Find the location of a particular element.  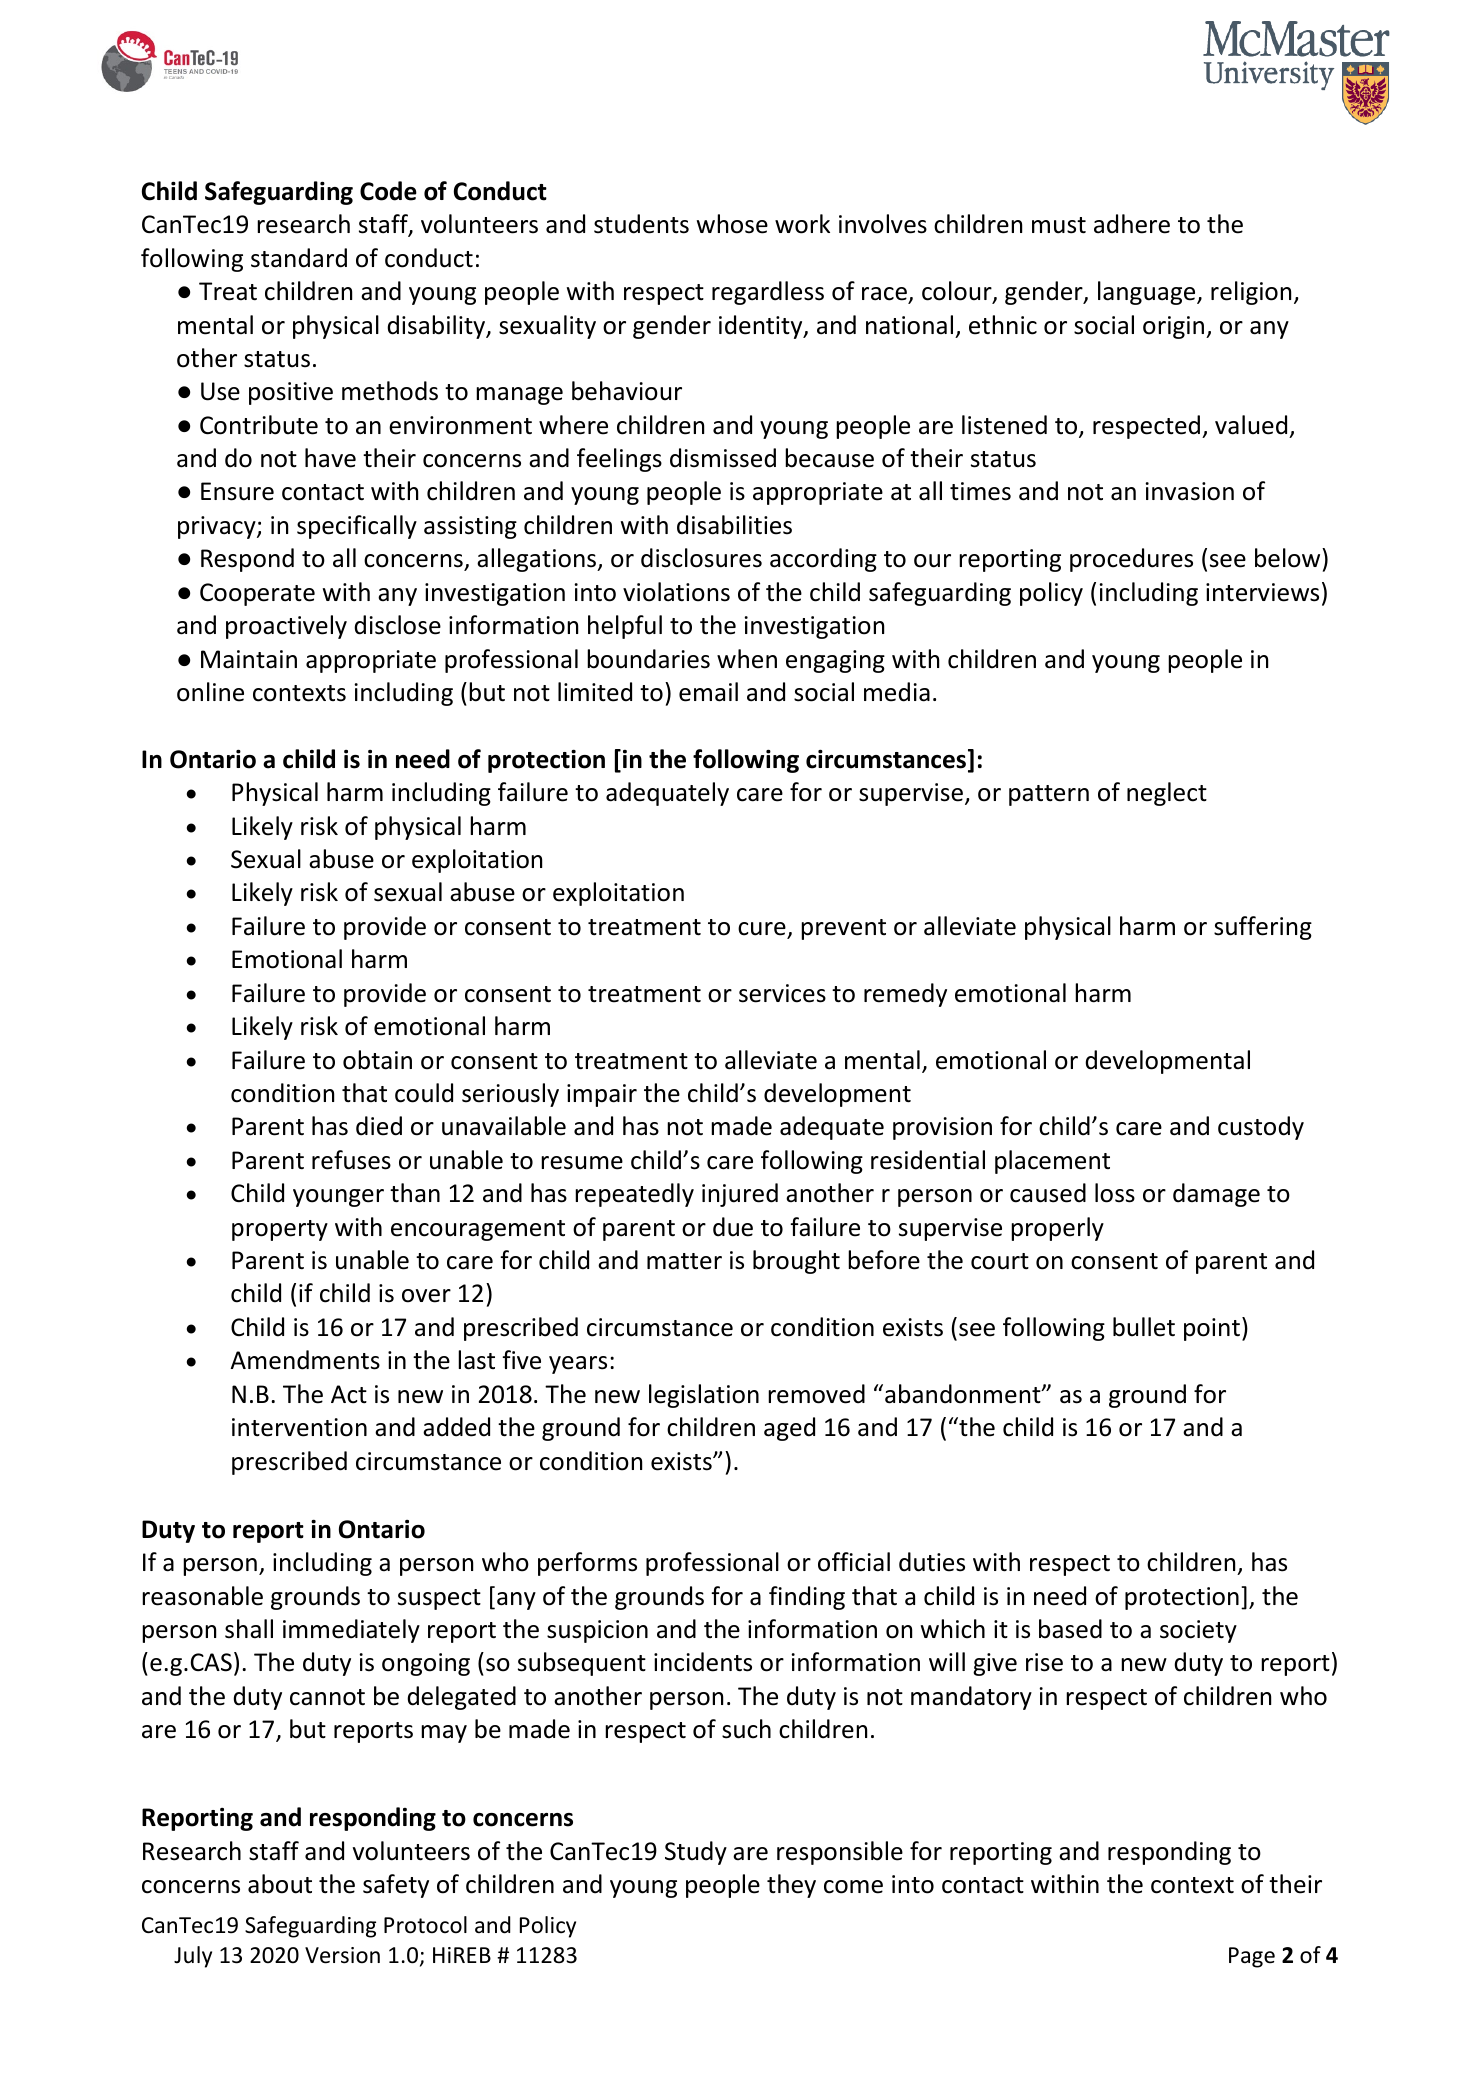

email is located at coordinates (708, 692).
